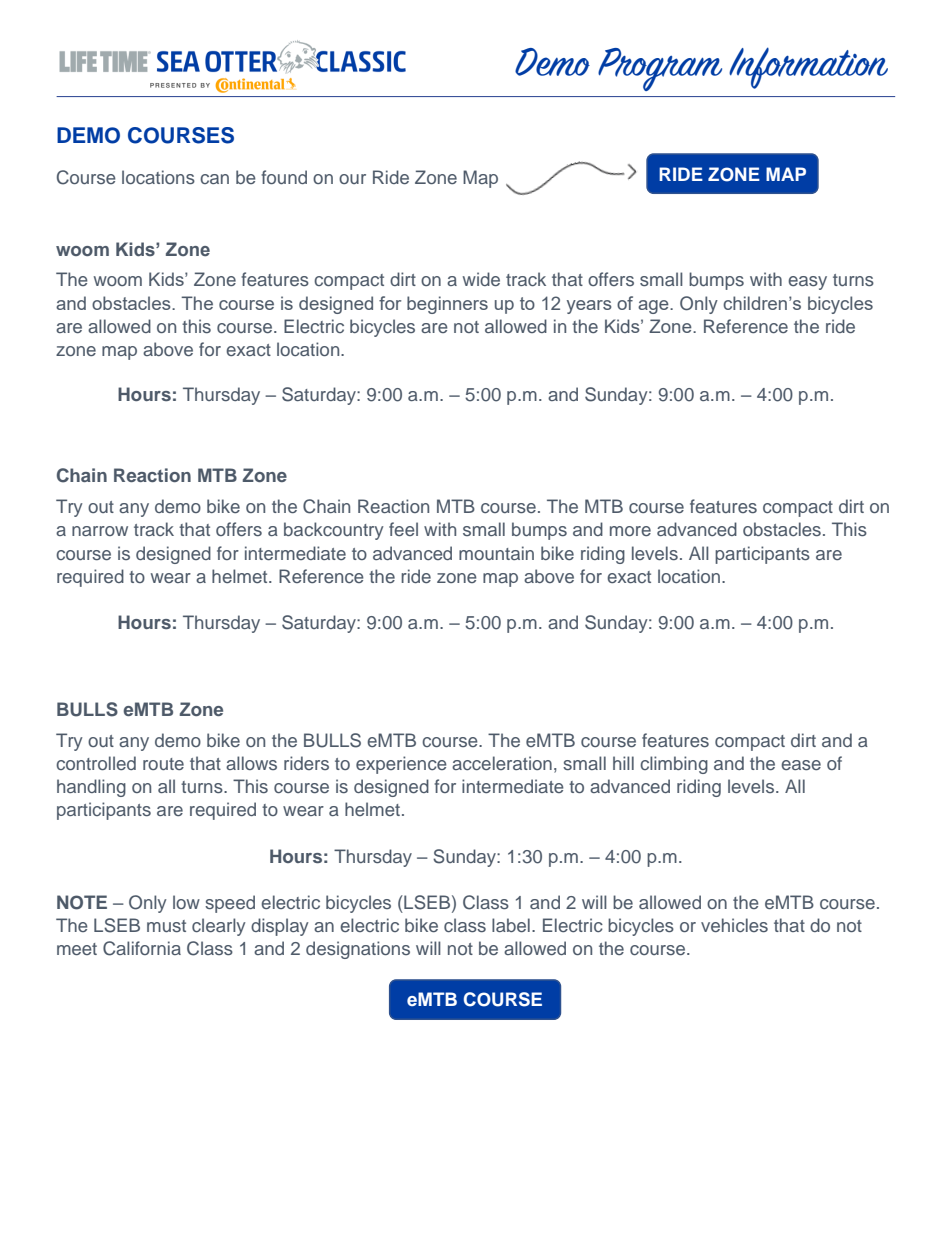 The height and width of the image is (1233, 952). Describe the element at coordinates (734, 925) in the image. I see `vehicles` at that location.
